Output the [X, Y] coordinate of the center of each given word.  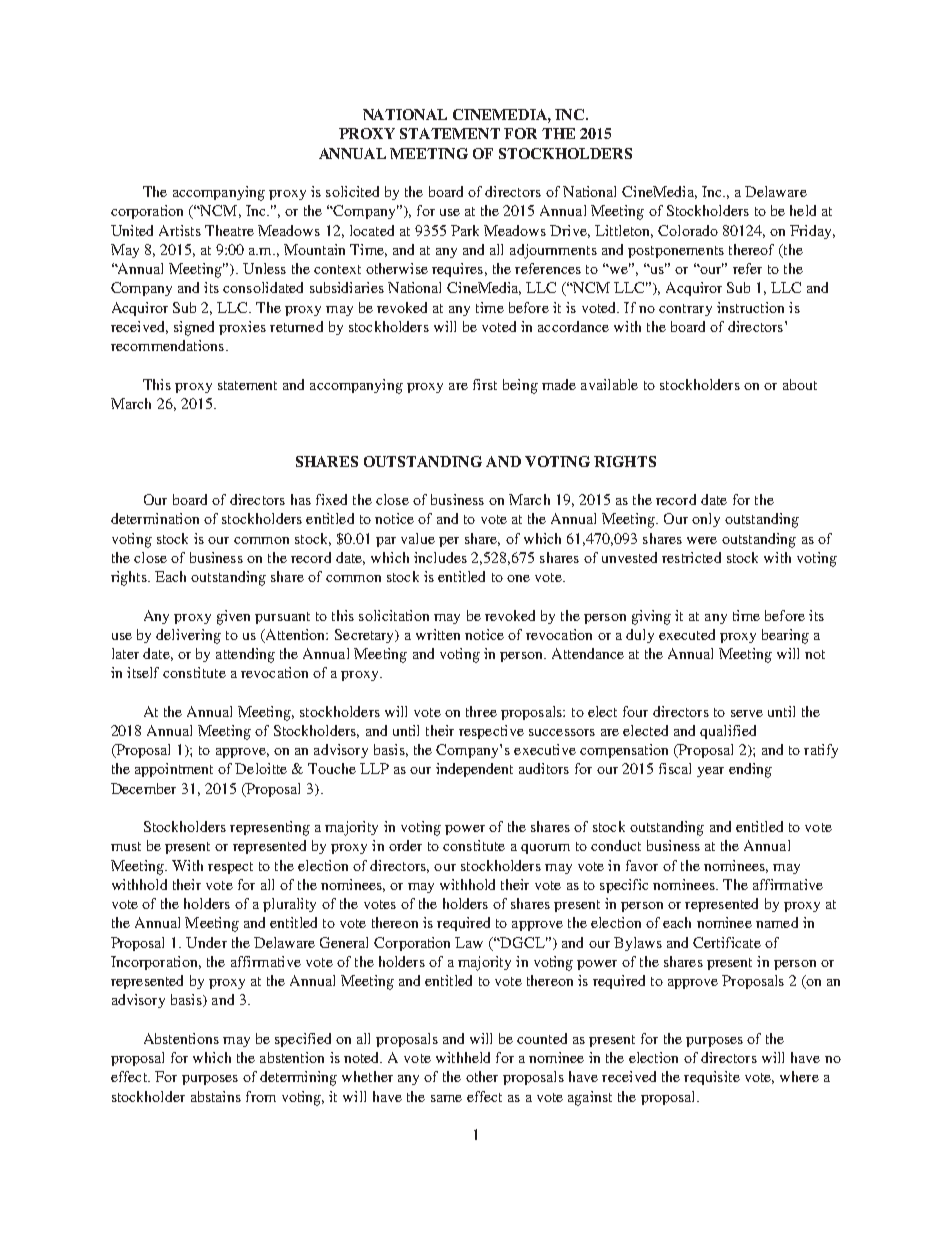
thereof [751, 249]
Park [465, 230]
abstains [216, 1096]
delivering [188, 636]
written [438, 634]
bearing [785, 636]
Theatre [229, 230]
